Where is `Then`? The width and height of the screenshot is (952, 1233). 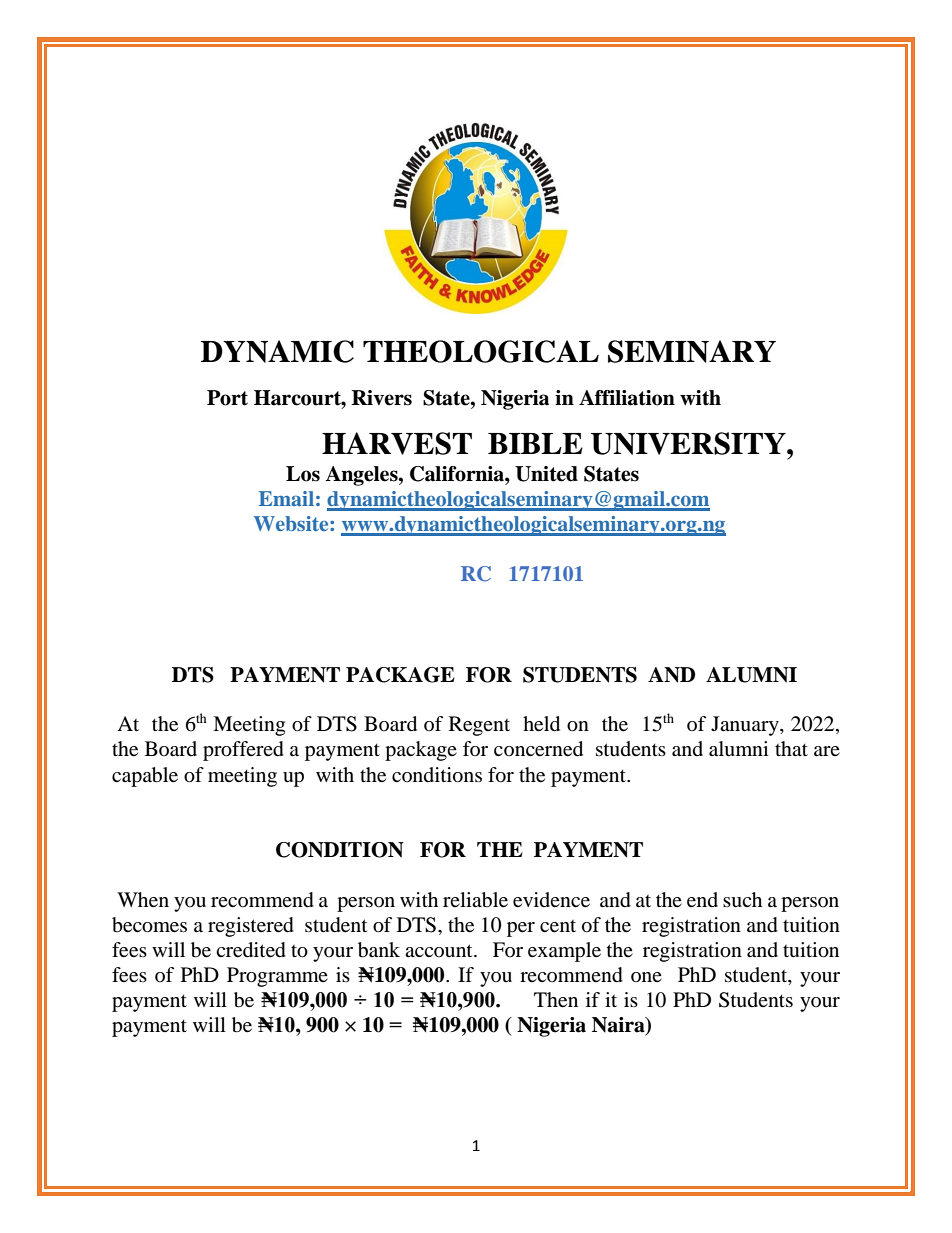
Then is located at coordinates (556, 1000).
